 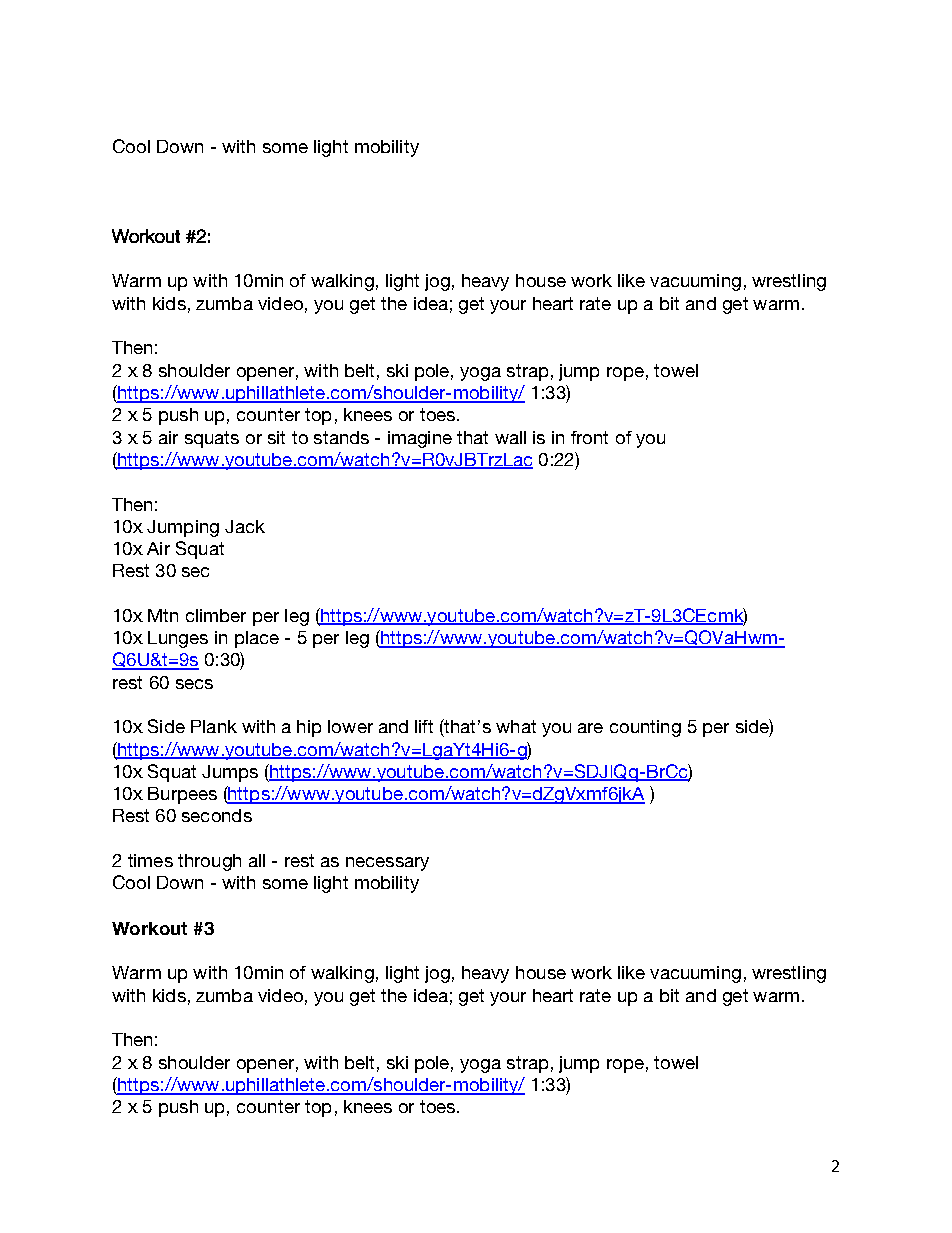 I want to click on imagine, so click(x=420, y=439).
